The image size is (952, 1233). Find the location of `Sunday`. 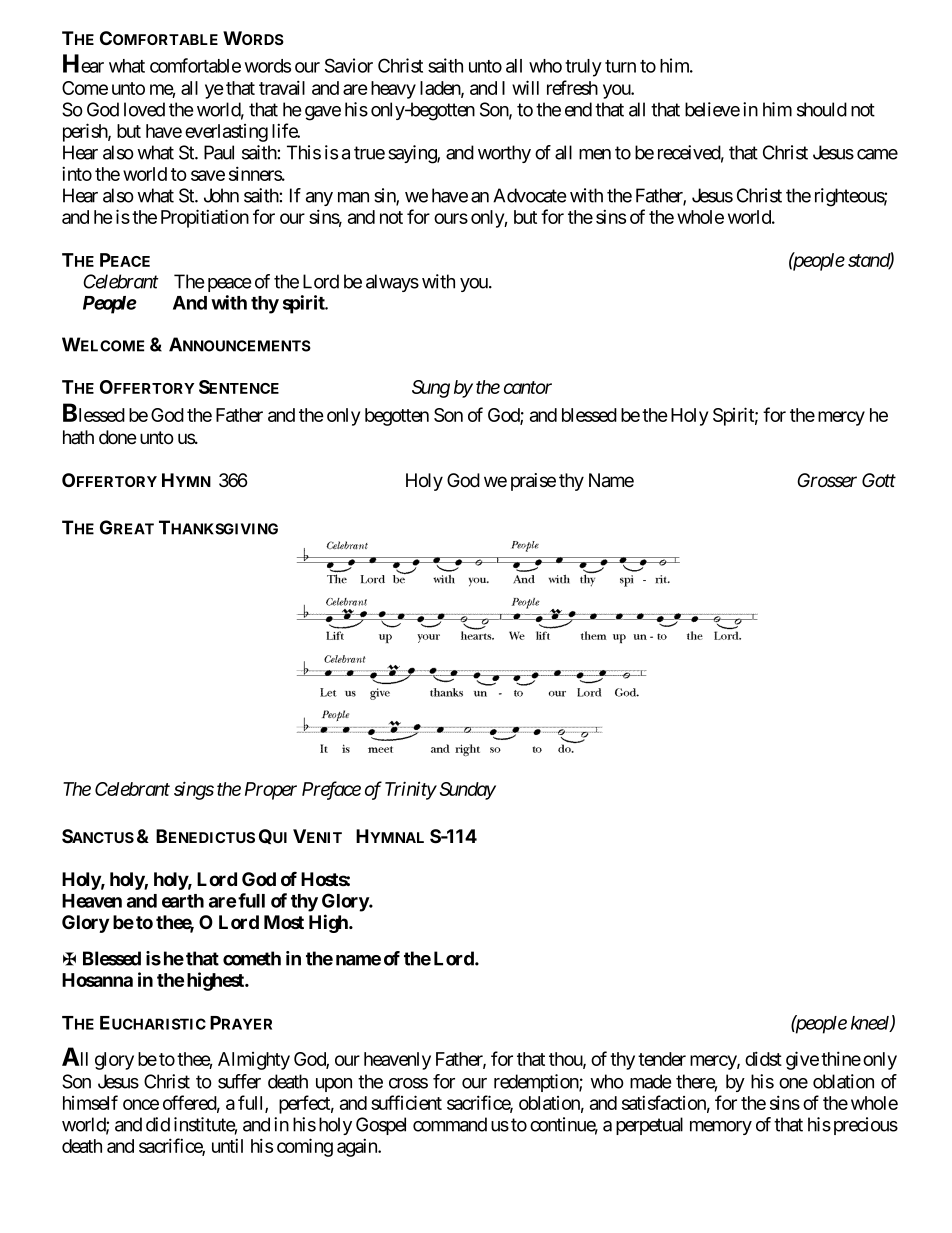

Sunday is located at coordinates (468, 791).
